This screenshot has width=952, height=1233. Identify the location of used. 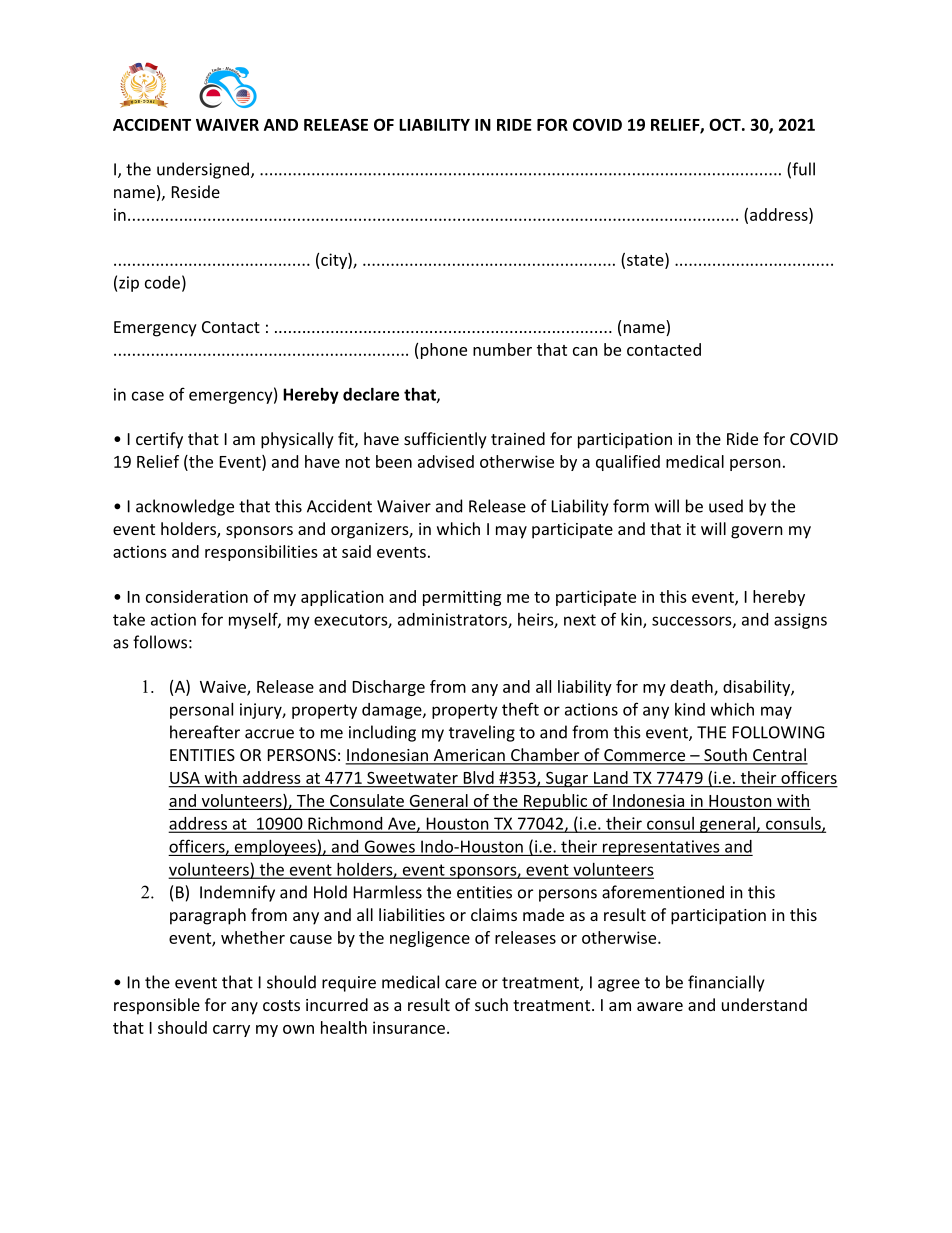
(726, 506).
